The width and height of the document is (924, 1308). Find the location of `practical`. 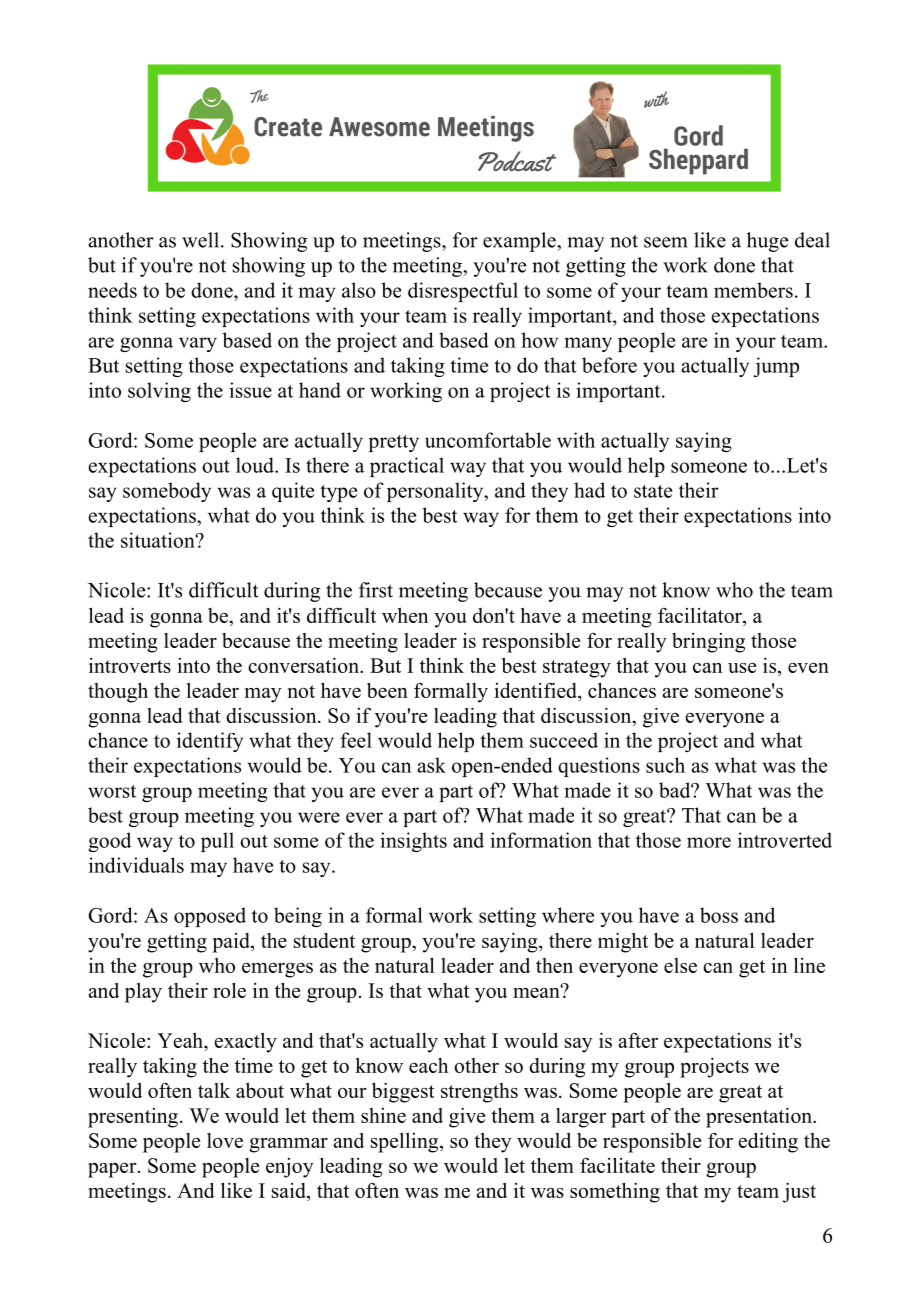

practical is located at coordinates (407, 467).
